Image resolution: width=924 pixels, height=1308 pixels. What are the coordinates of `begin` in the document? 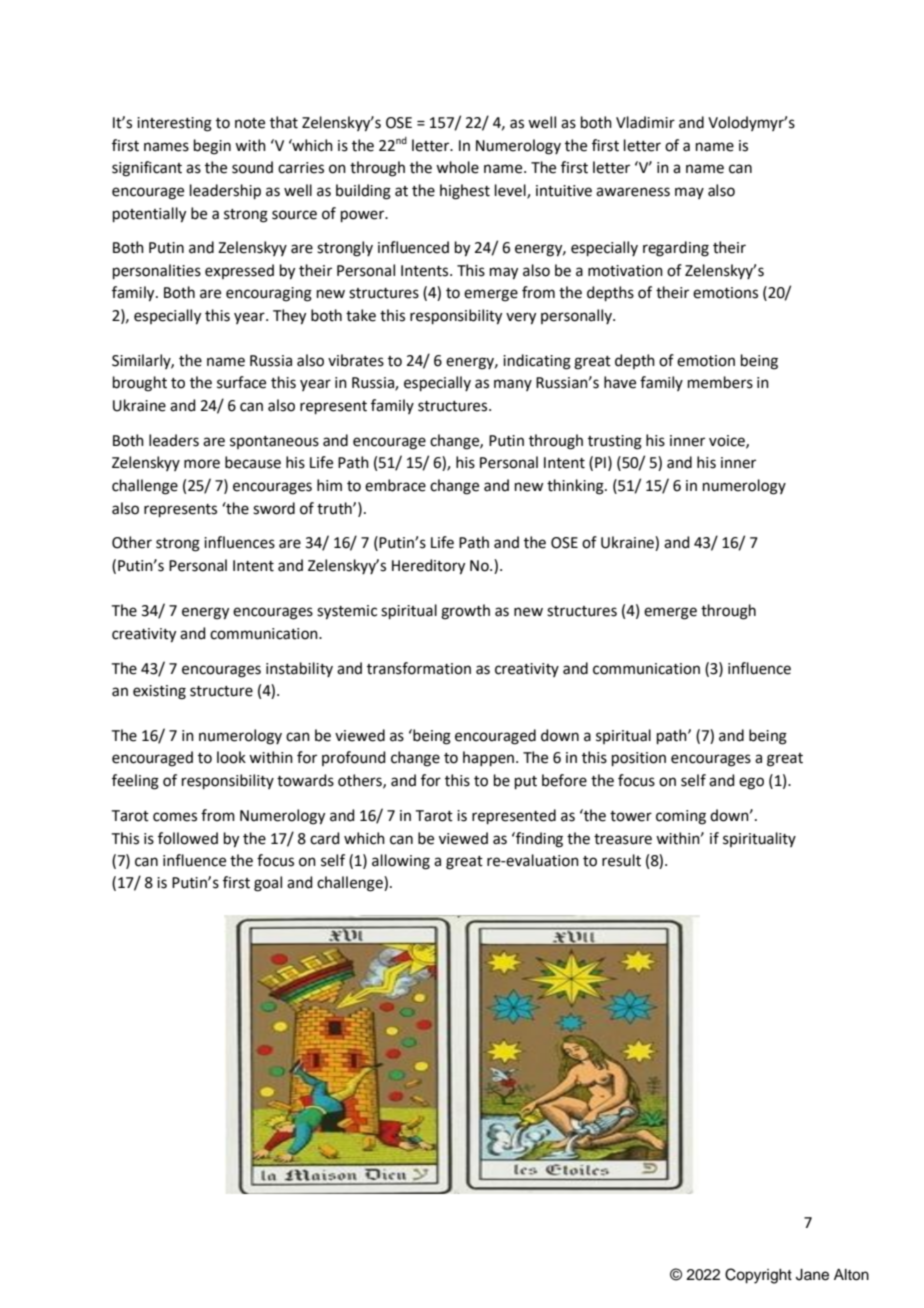 It's located at (212, 147).
